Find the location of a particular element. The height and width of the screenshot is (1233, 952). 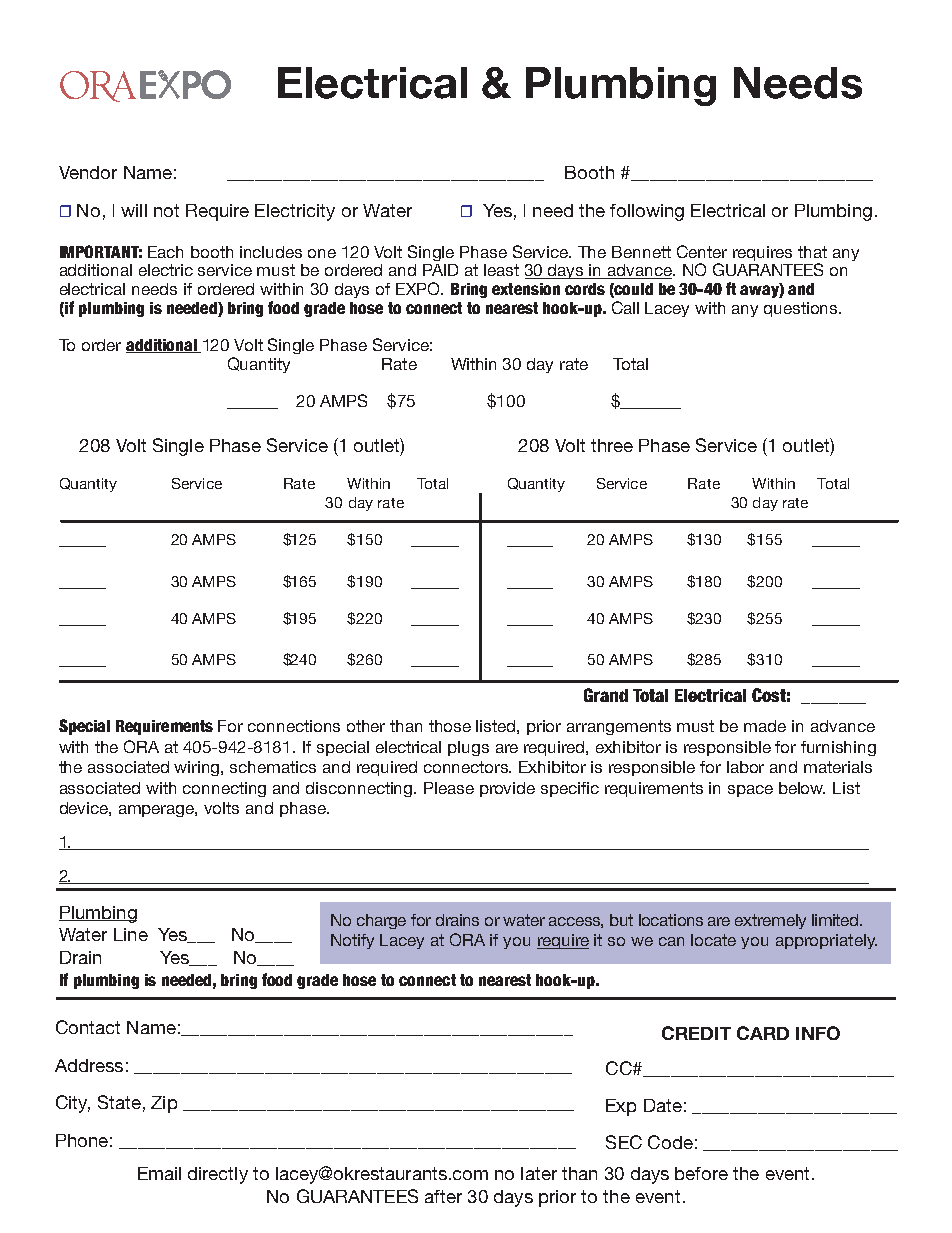

made is located at coordinates (765, 726).
